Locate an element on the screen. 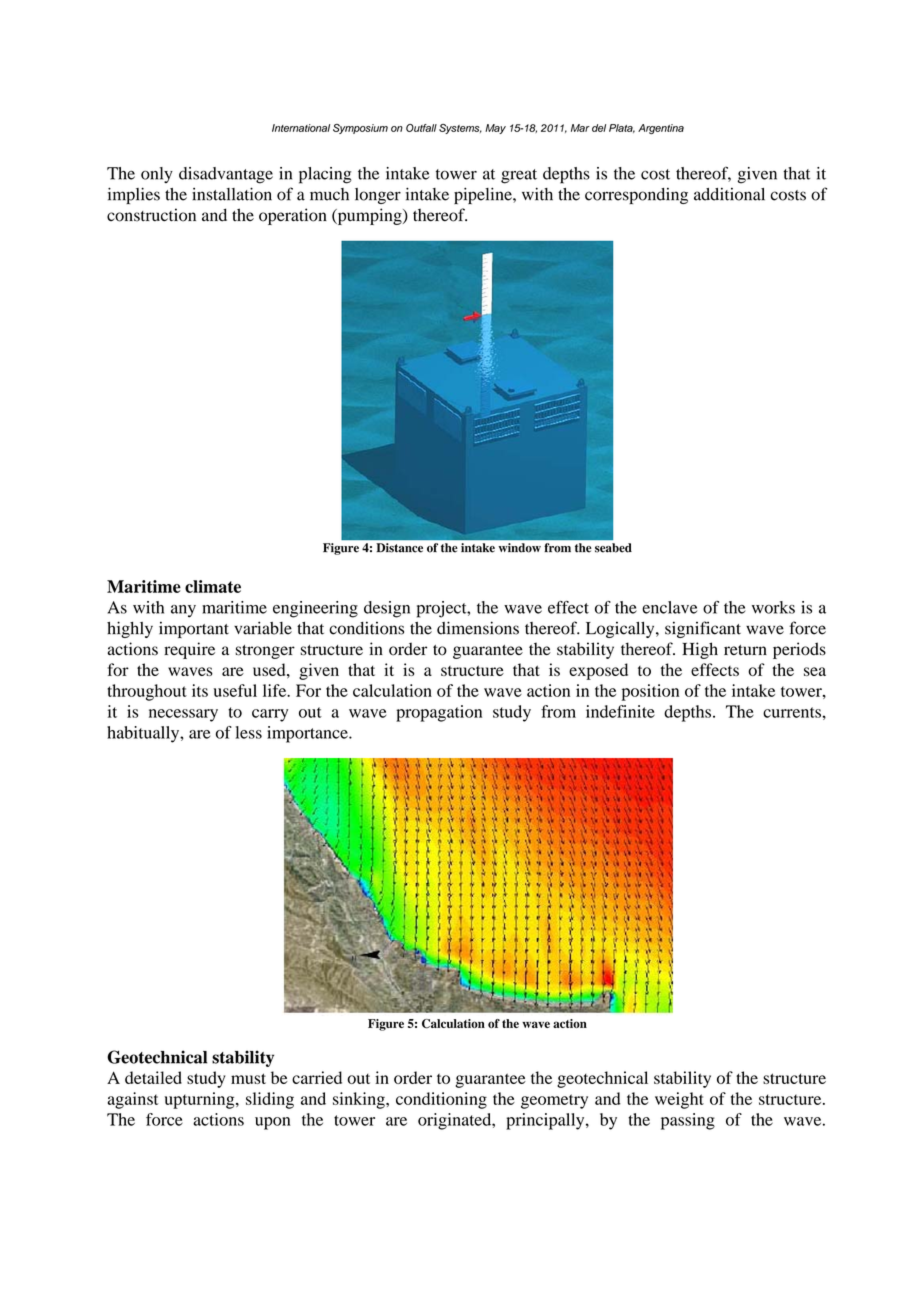 The image size is (924, 1308). less is located at coordinates (248, 732).
